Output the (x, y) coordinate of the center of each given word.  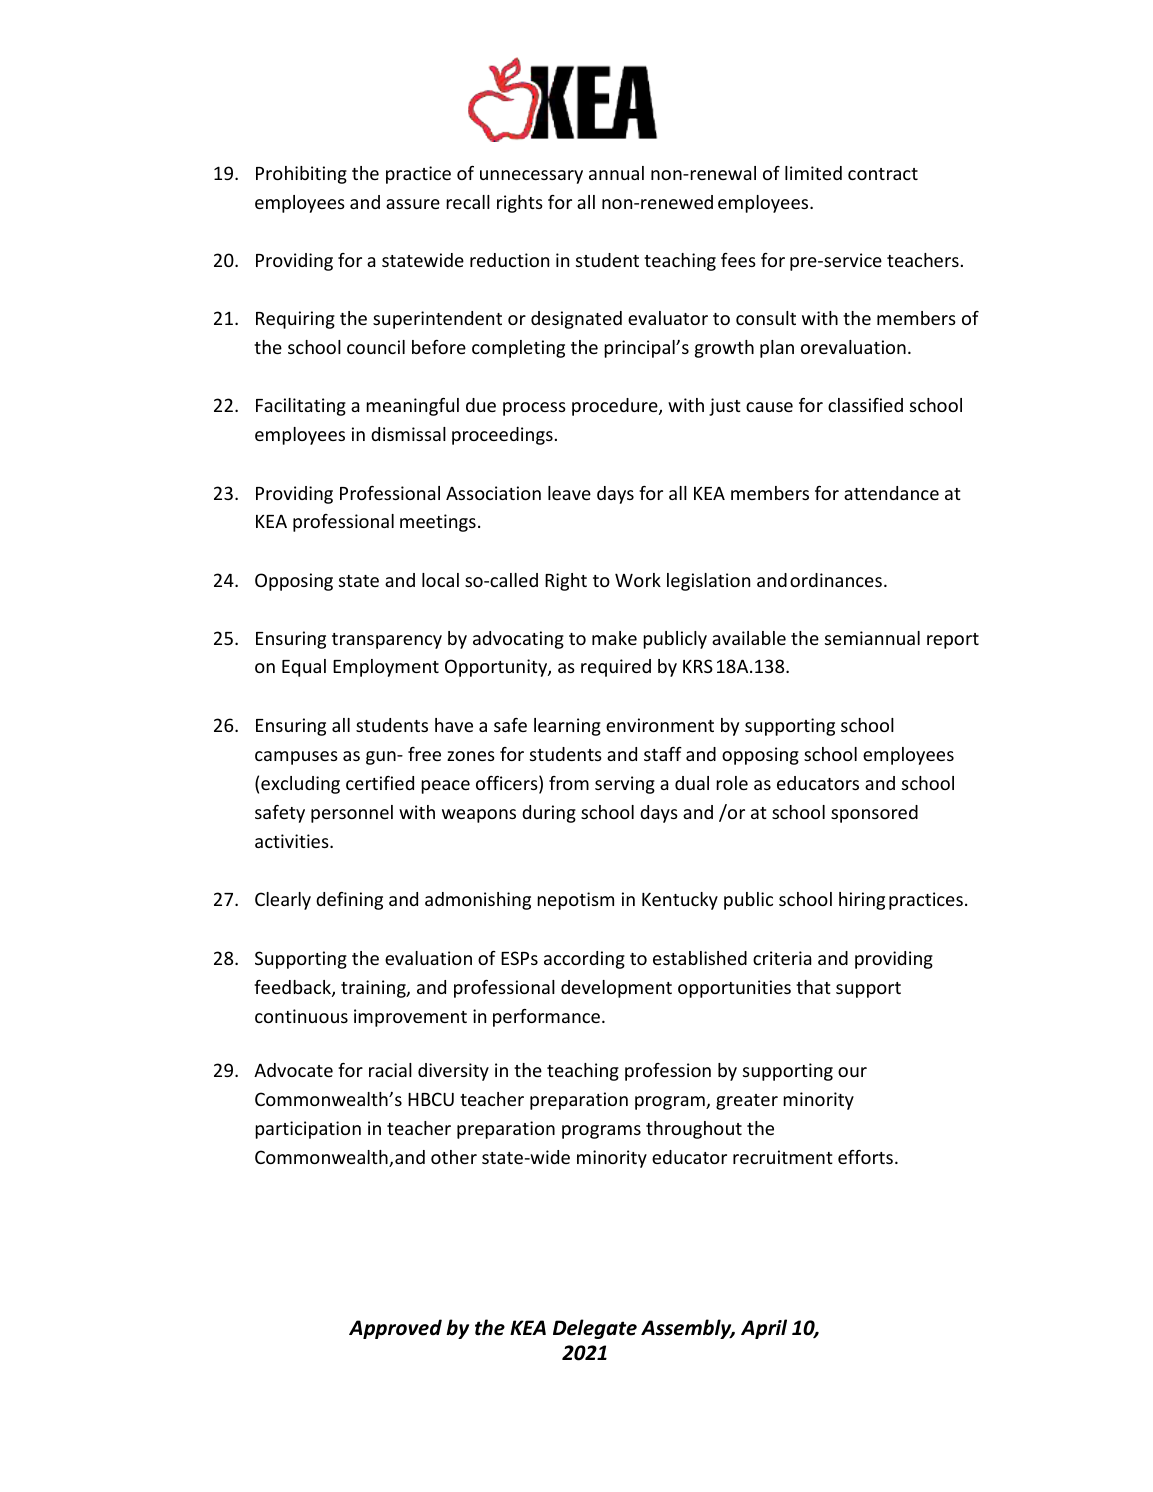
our (852, 1072)
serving (625, 785)
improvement (410, 1018)
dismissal (408, 434)
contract (883, 174)
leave (569, 493)
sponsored (874, 814)
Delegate (595, 1329)
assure (413, 204)
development (616, 989)
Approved (395, 1329)
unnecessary (531, 177)
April (764, 1329)
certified (380, 783)
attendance (891, 493)
